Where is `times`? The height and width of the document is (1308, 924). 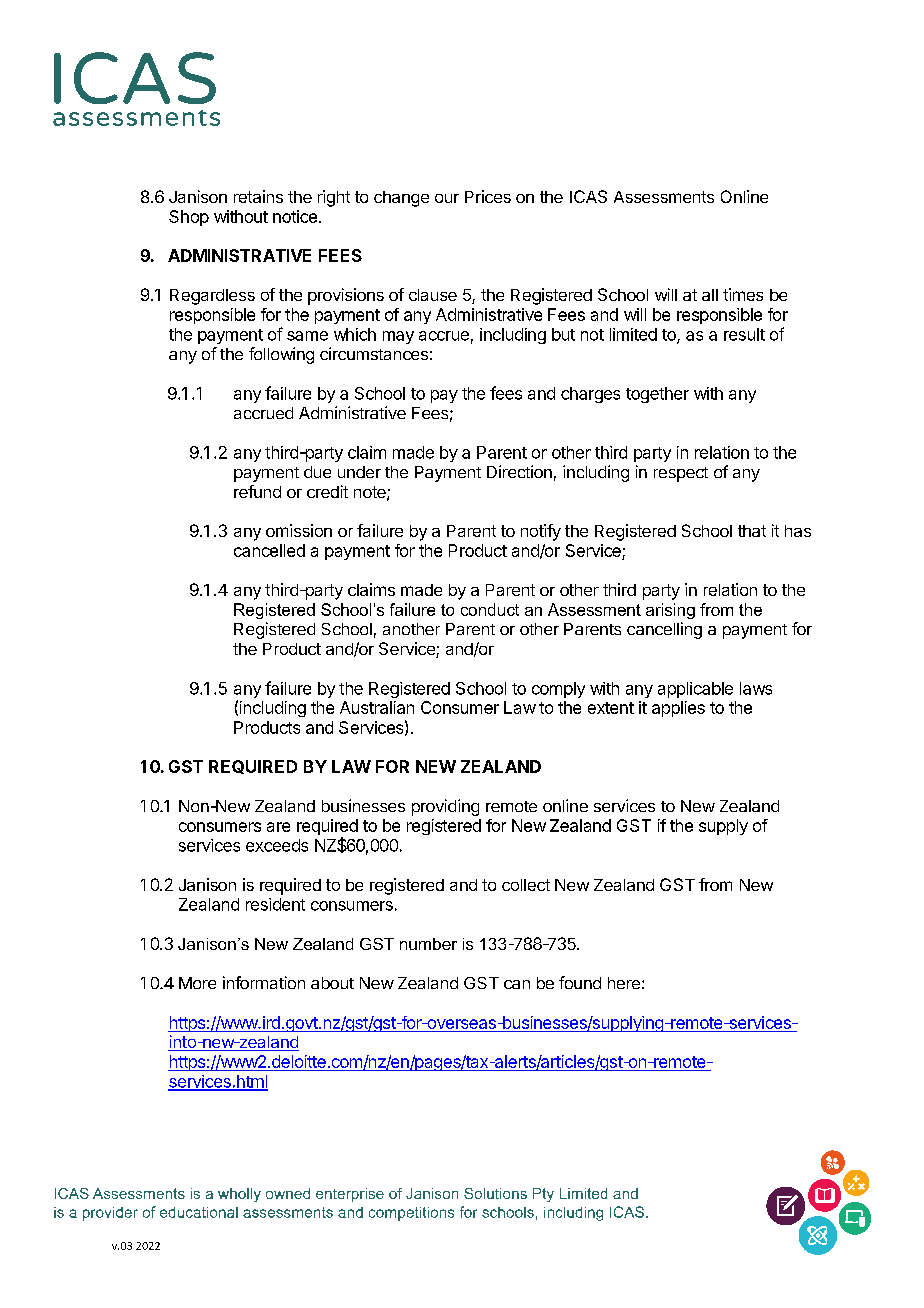
times is located at coordinates (743, 294).
